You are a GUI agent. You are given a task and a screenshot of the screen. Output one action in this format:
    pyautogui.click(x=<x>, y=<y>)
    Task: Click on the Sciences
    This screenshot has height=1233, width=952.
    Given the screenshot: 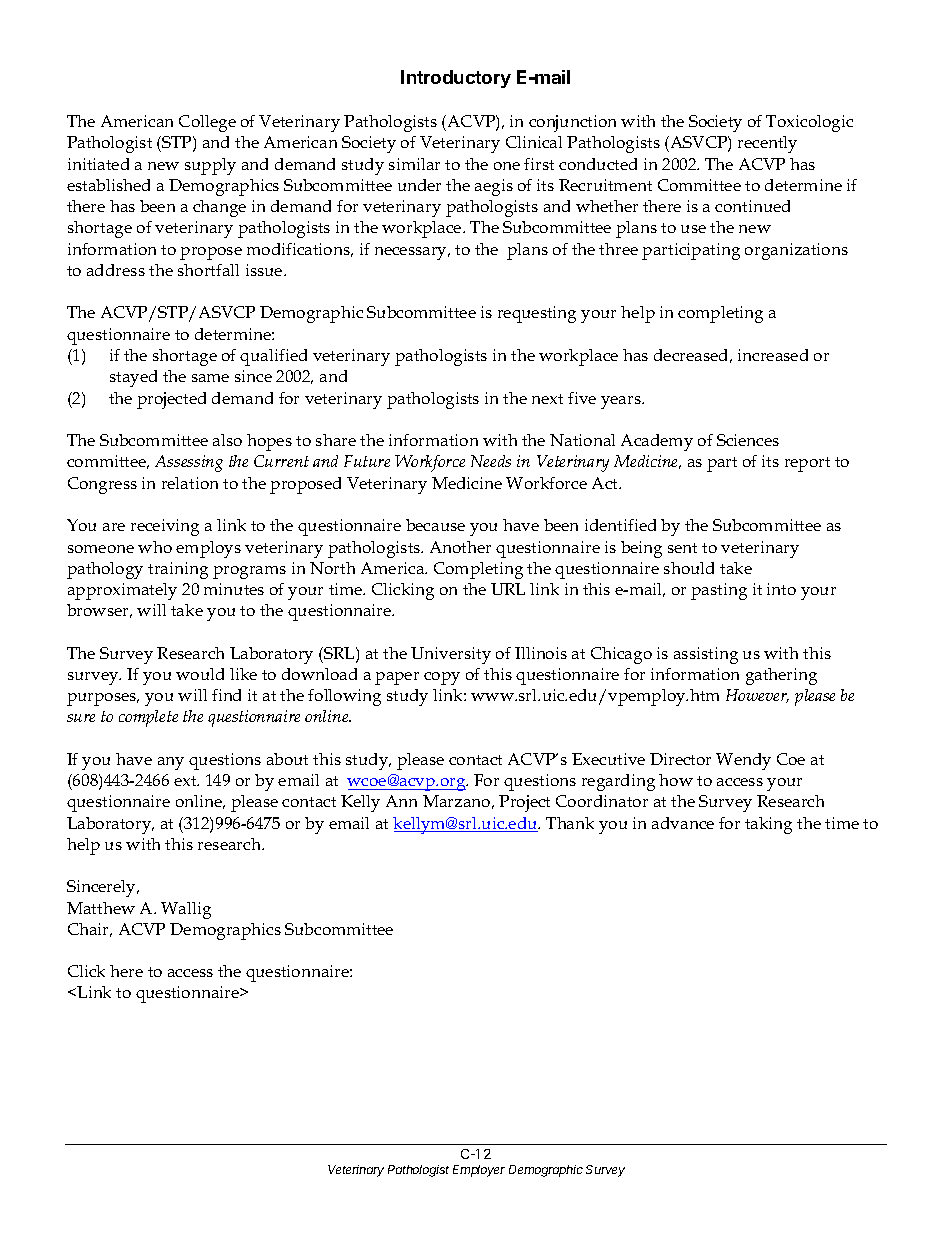 What is the action you would take?
    pyautogui.click(x=748, y=440)
